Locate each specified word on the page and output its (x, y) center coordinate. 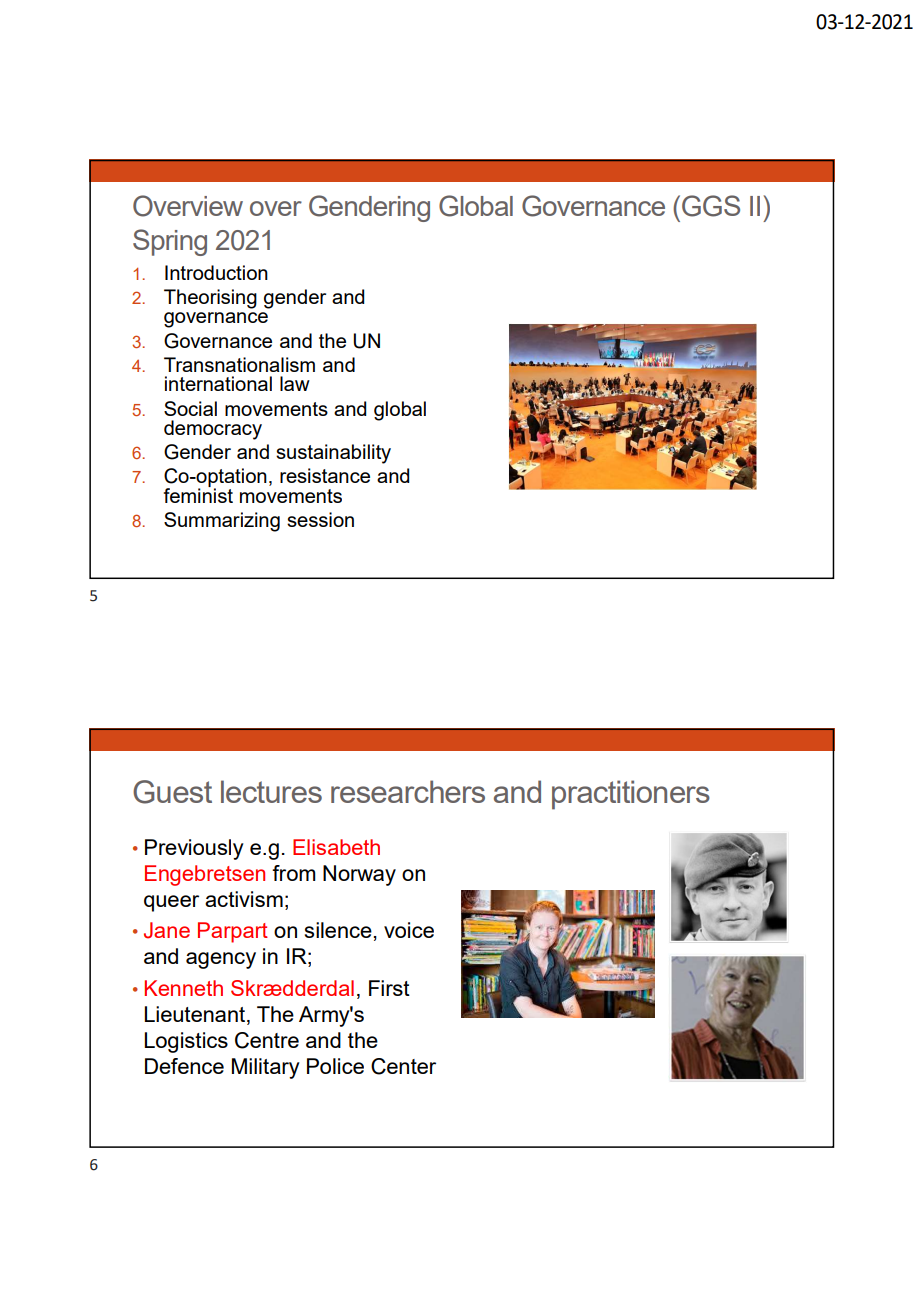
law (295, 383)
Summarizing (222, 522)
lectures (271, 791)
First (389, 988)
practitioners (631, 795)
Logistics (186, 1042)
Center (403, 1066)
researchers (408, 791)
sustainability (333, 454)
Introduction (216, 272)
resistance (325, 475)
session (320, 519)
